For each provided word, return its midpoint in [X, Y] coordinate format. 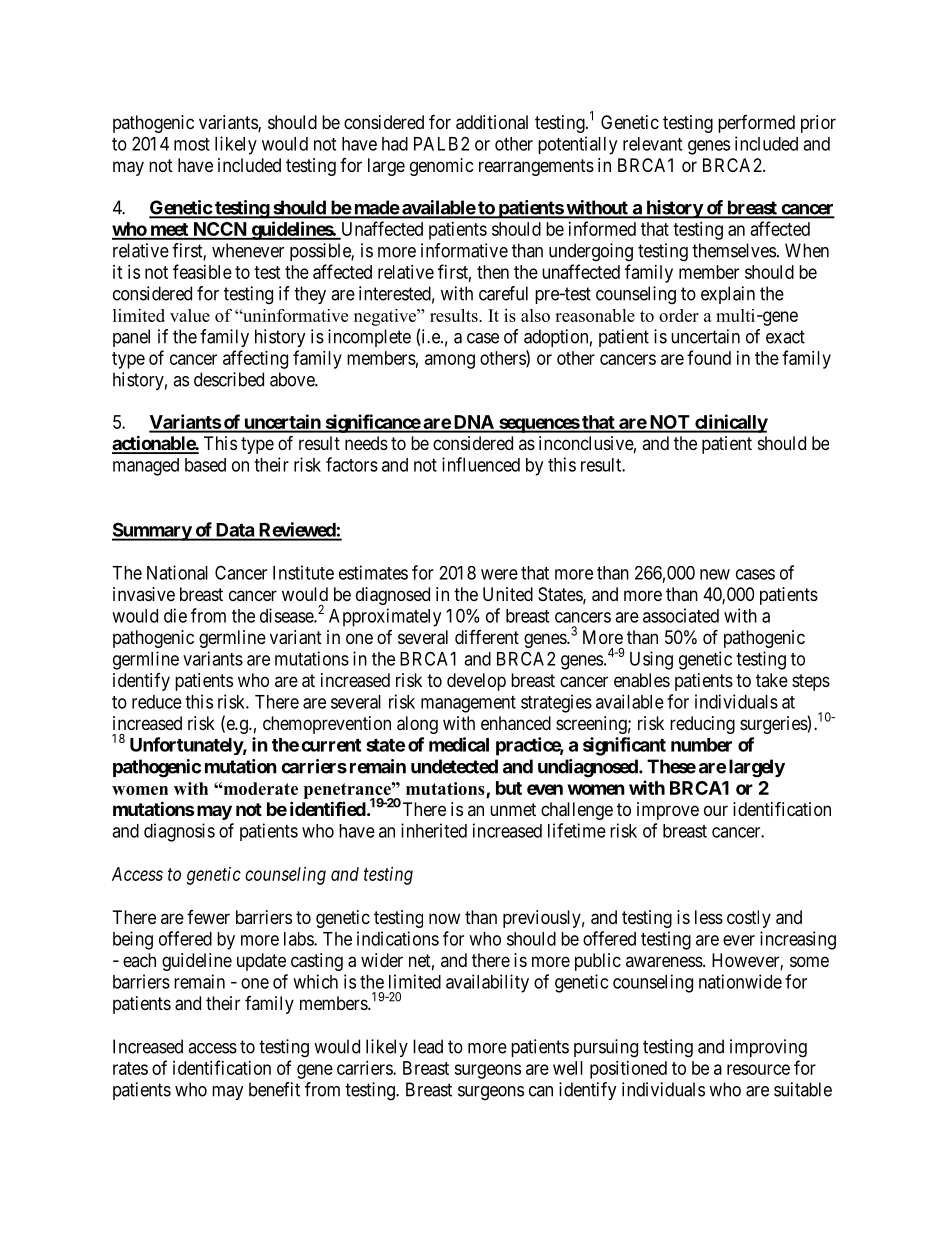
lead [428, 1046]
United [508, 594]
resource [758, 1069]
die [175, 615]
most [192, 144]
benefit [274, 1089]
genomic [442, 167]
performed [756, 124]
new [715, 574]
